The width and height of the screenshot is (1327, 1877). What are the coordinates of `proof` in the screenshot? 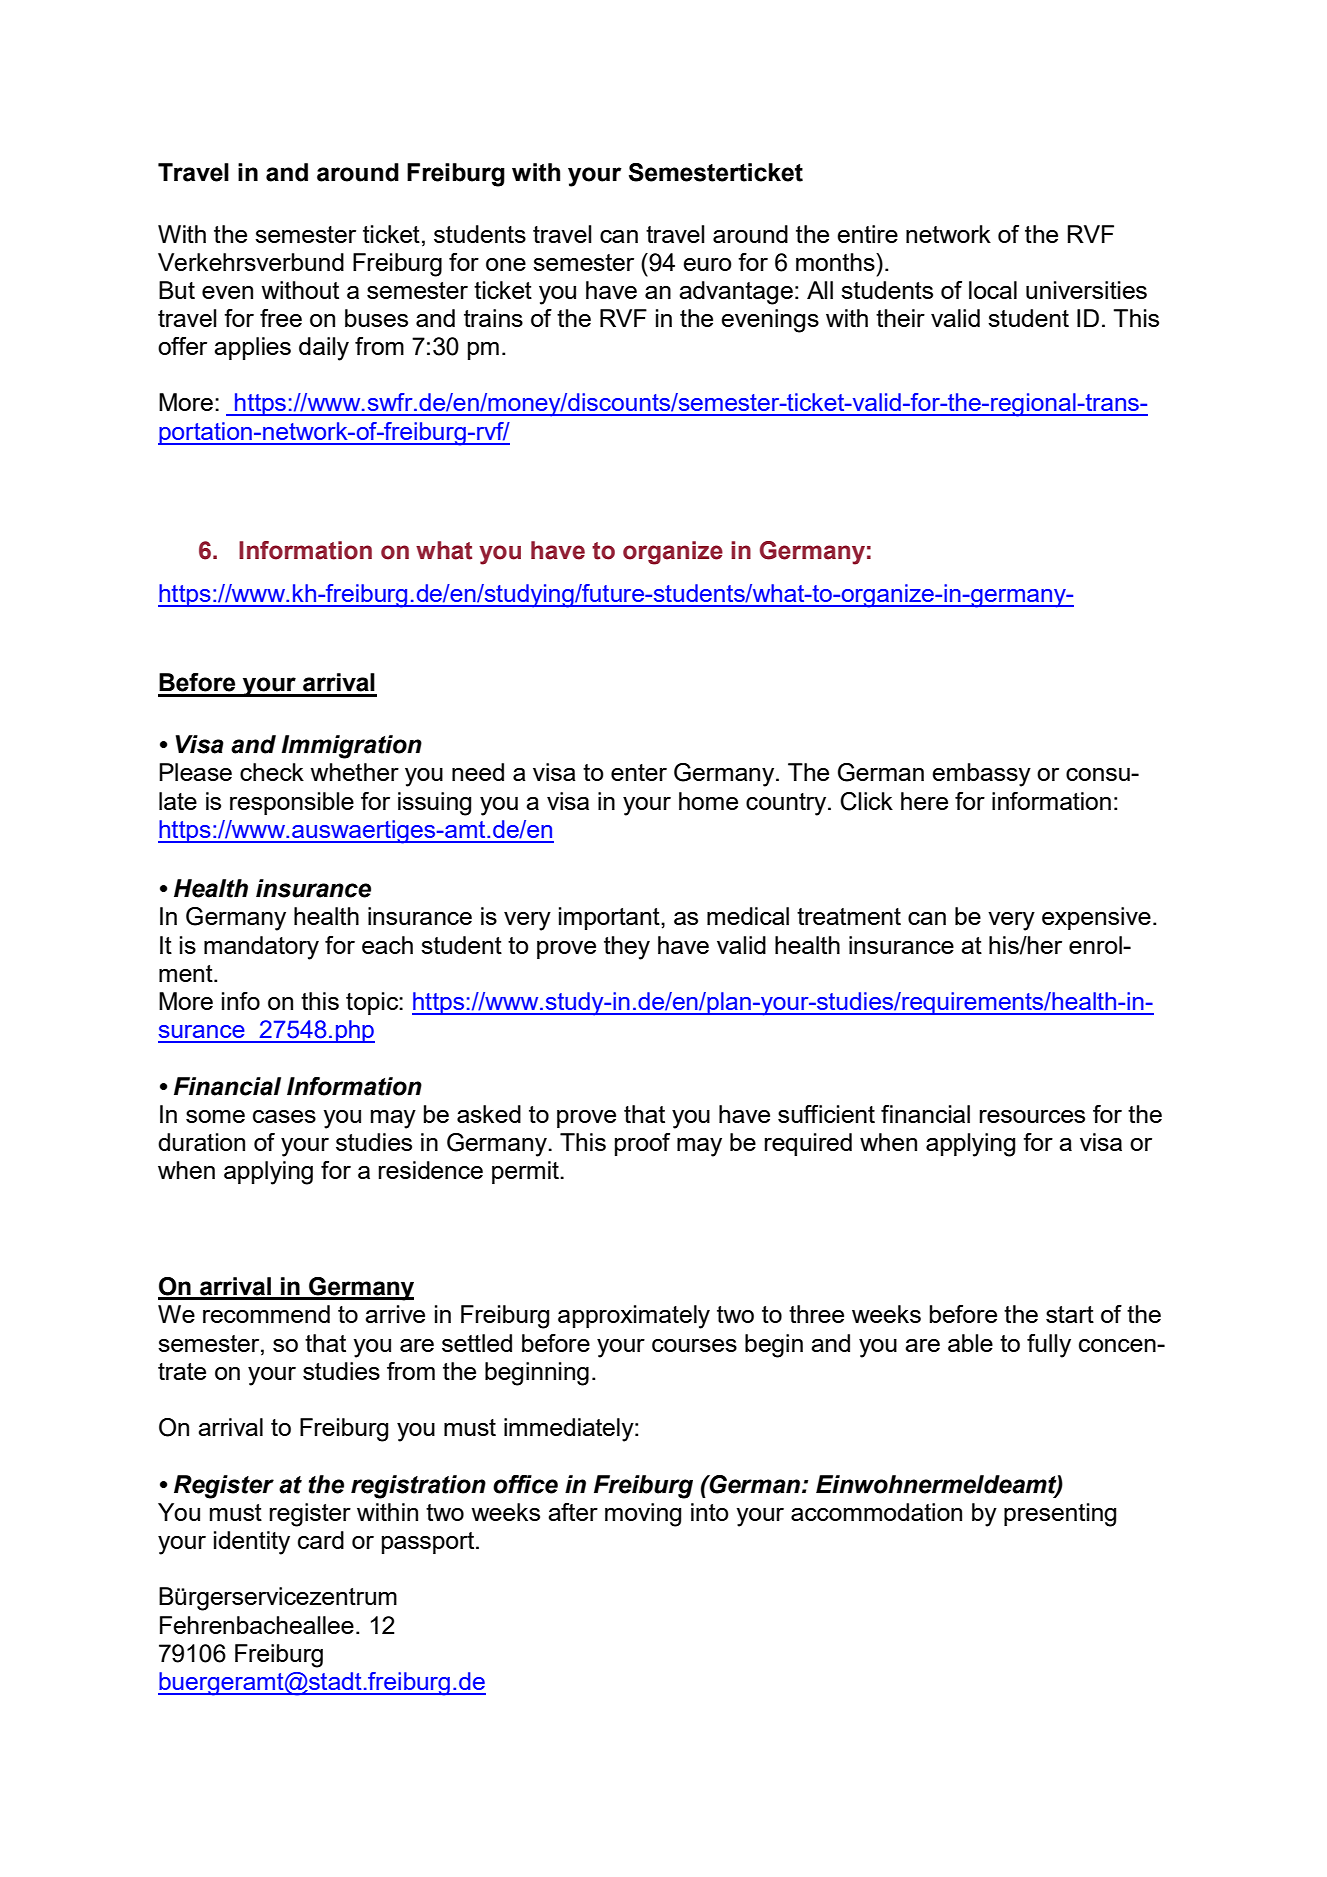 It's located at (642, 1144).
